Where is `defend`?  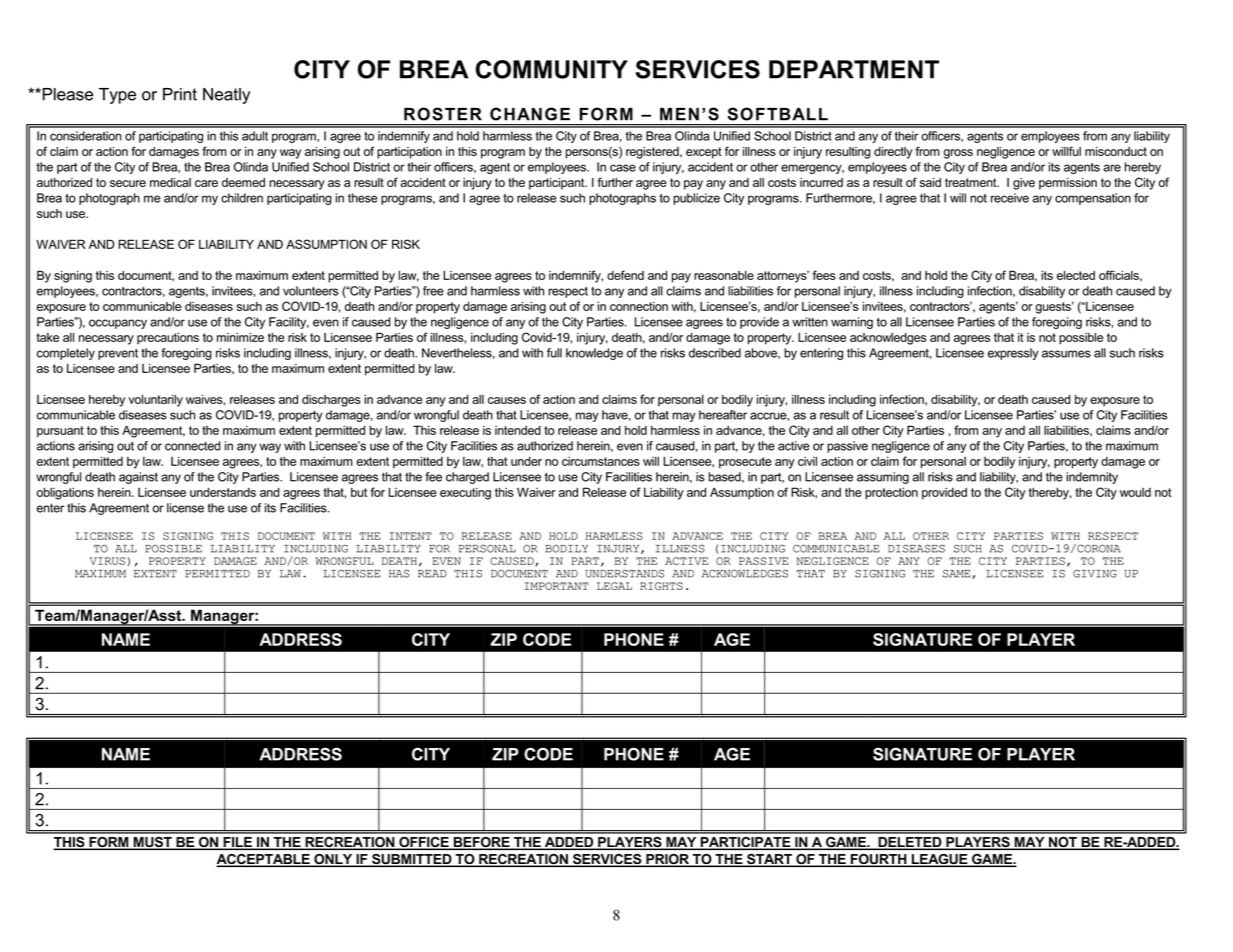 defend is located at coordinates (625, 275).
